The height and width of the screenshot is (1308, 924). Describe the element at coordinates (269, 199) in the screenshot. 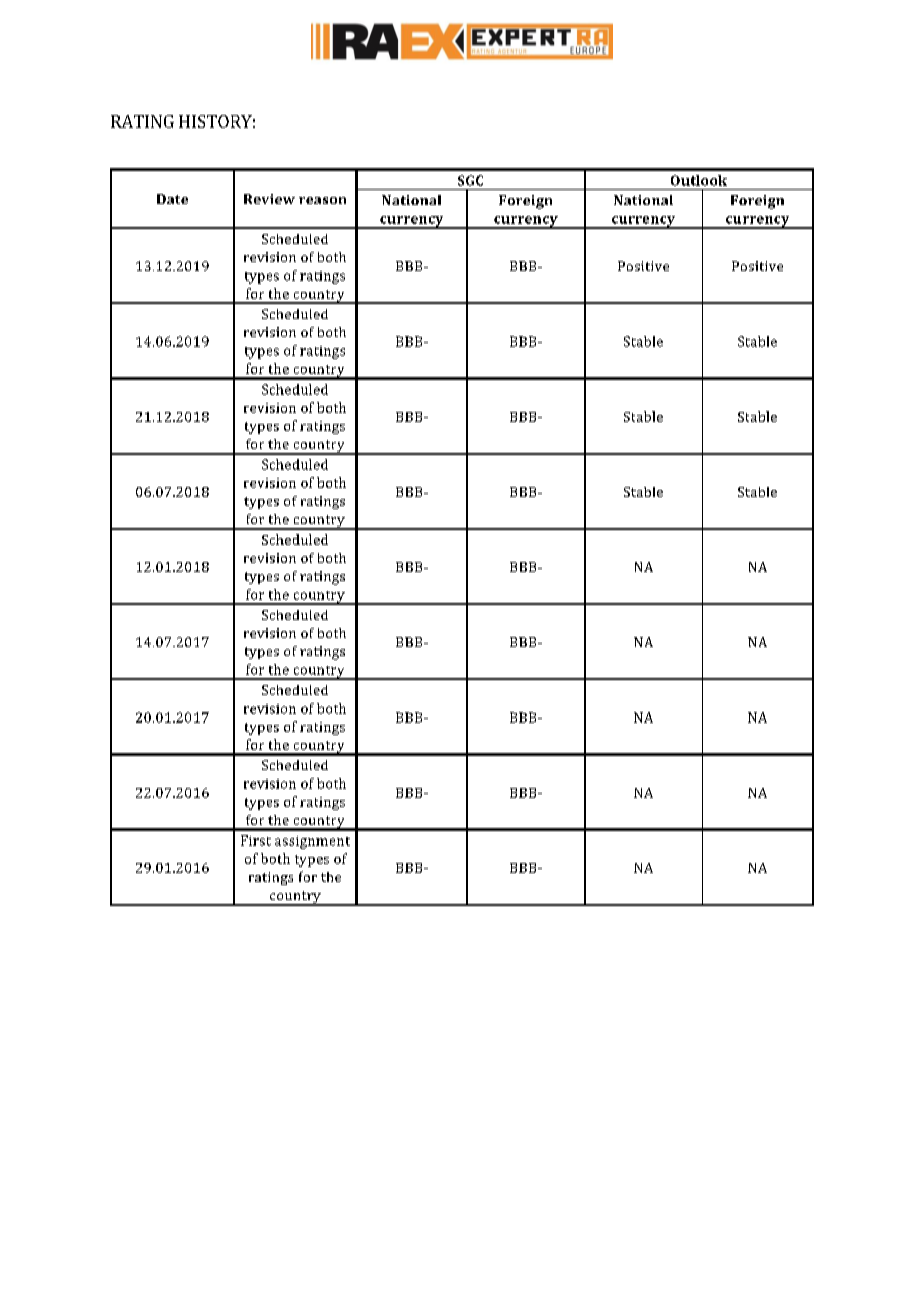

I see `Review` at that location.
